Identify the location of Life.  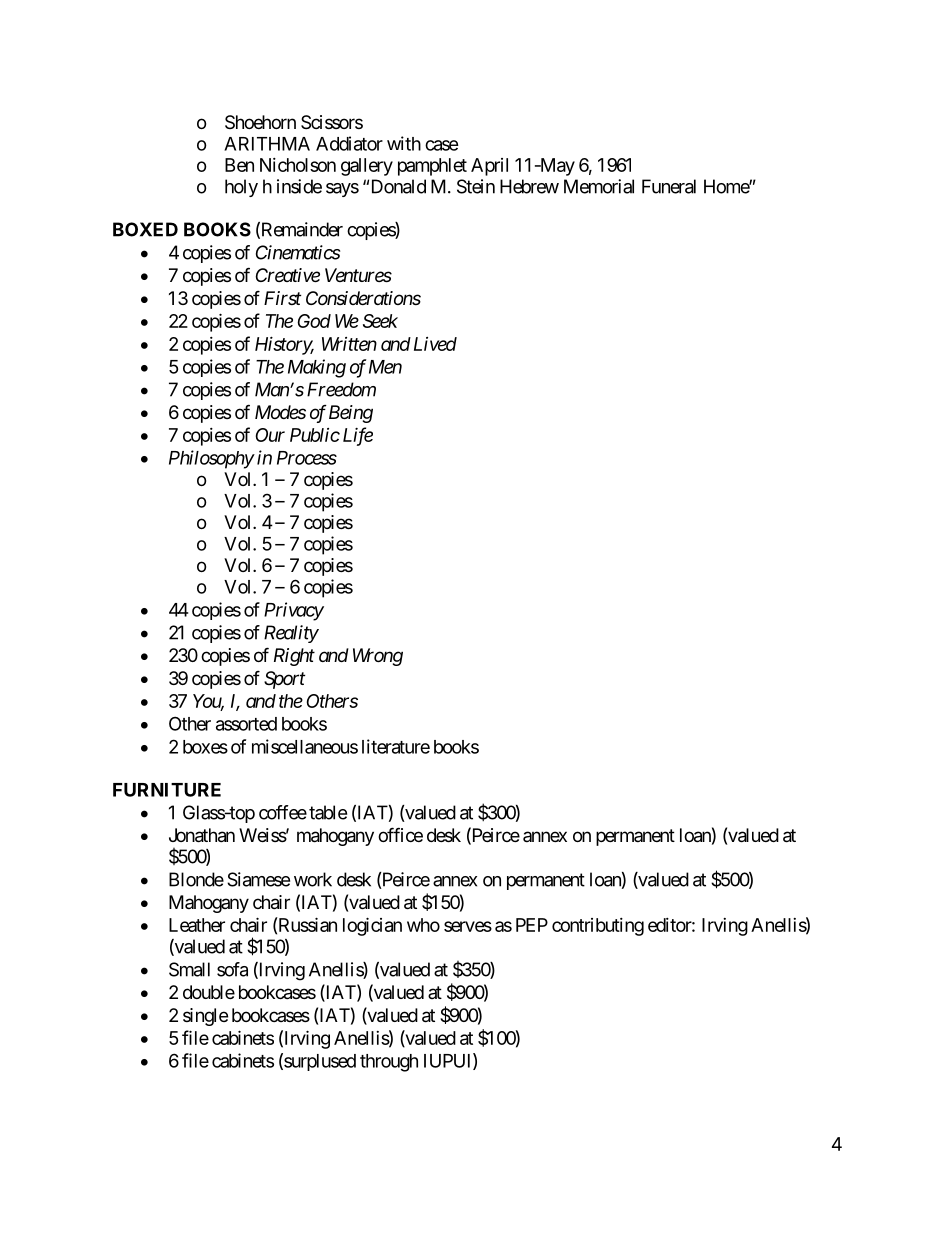
(358, 436).
